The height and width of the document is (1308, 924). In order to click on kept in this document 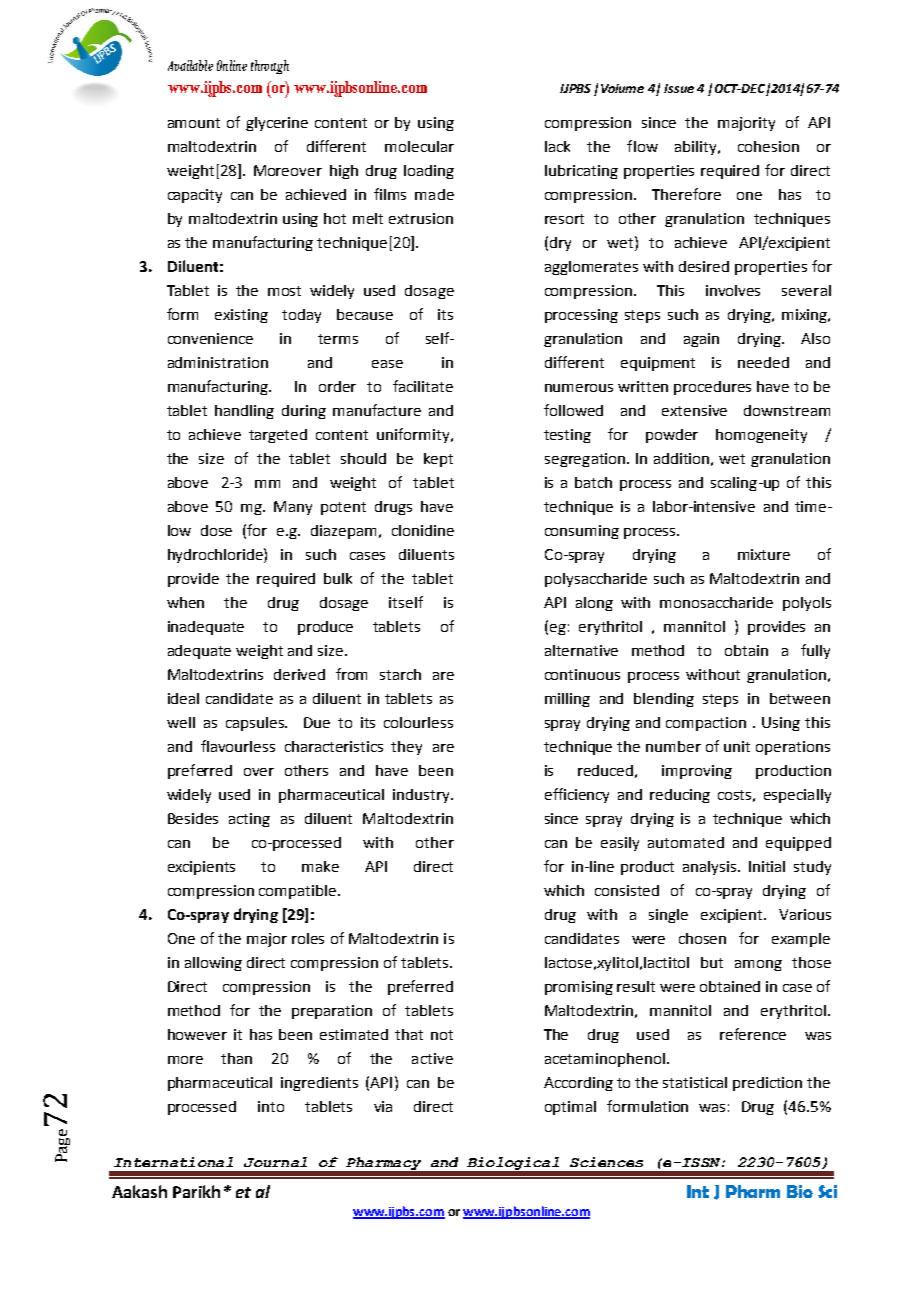, I will do `click(438, 460)`.
